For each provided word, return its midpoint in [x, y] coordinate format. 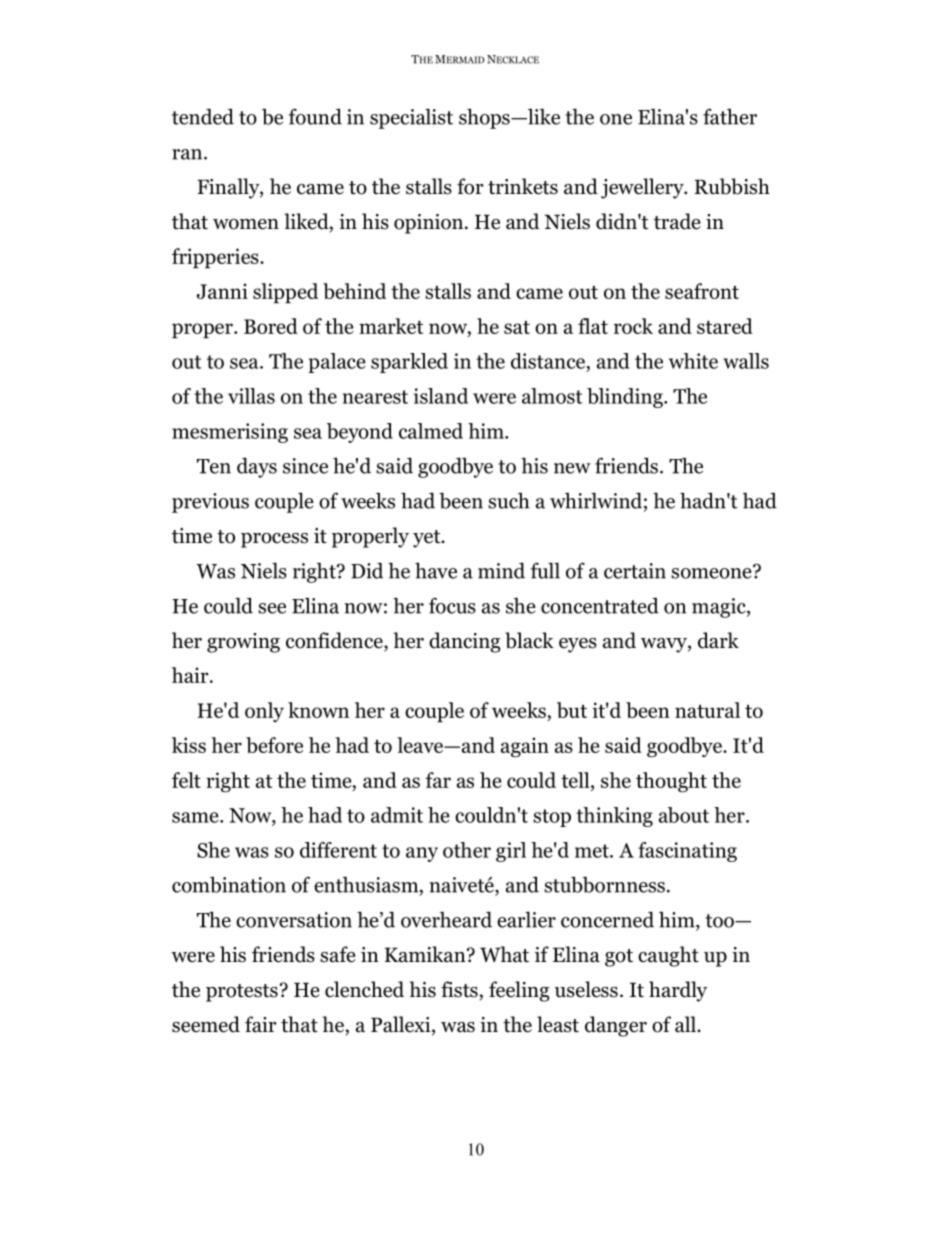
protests [242, 993]
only [264, 712]
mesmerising [230, 433]
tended [203, 116]
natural [707, 710]
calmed [431, 431]
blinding [626, 398]
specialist [411, 118]
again [525, 747]
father [730, 116]
